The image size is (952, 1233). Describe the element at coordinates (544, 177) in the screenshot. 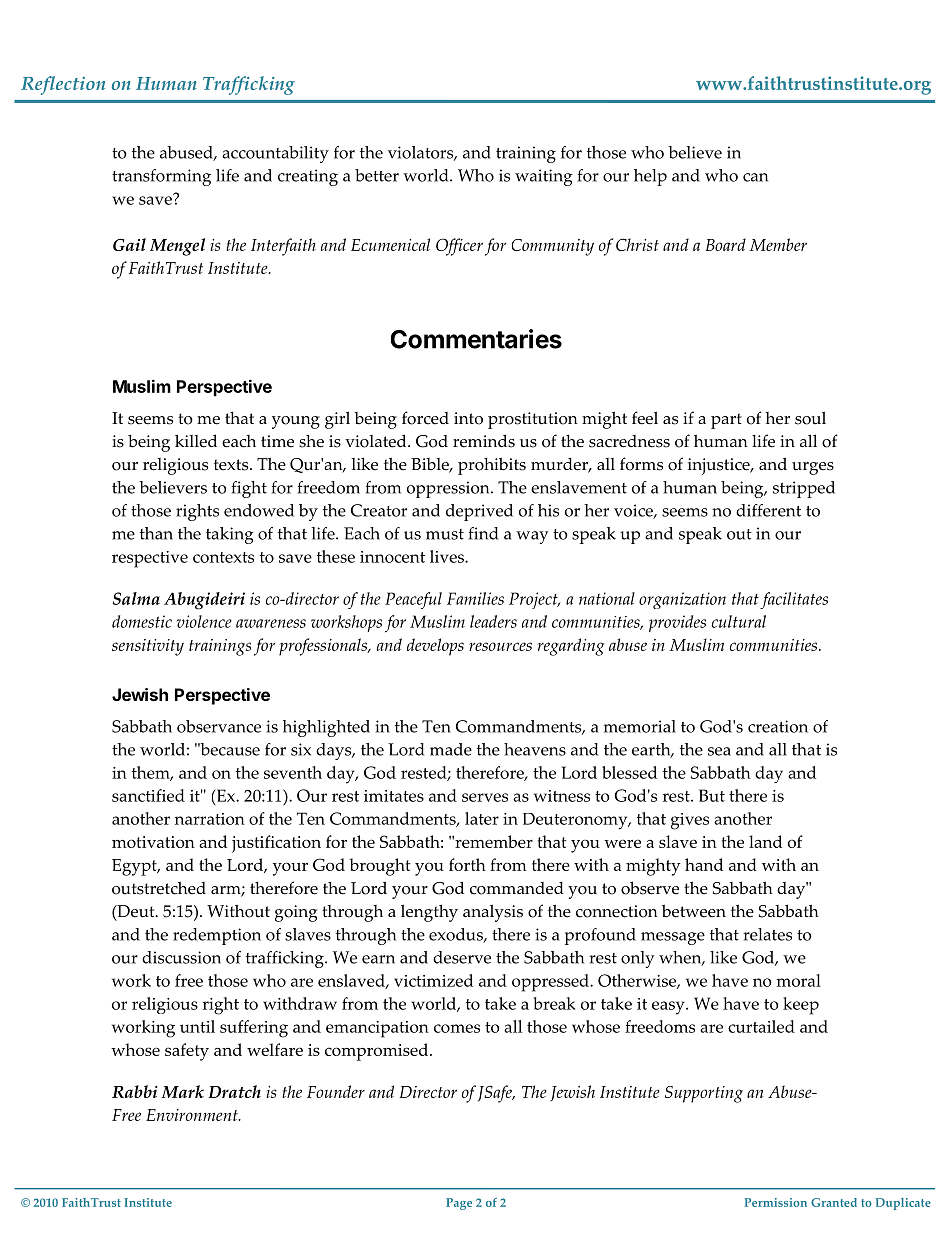

I see `waiting` at that location.
